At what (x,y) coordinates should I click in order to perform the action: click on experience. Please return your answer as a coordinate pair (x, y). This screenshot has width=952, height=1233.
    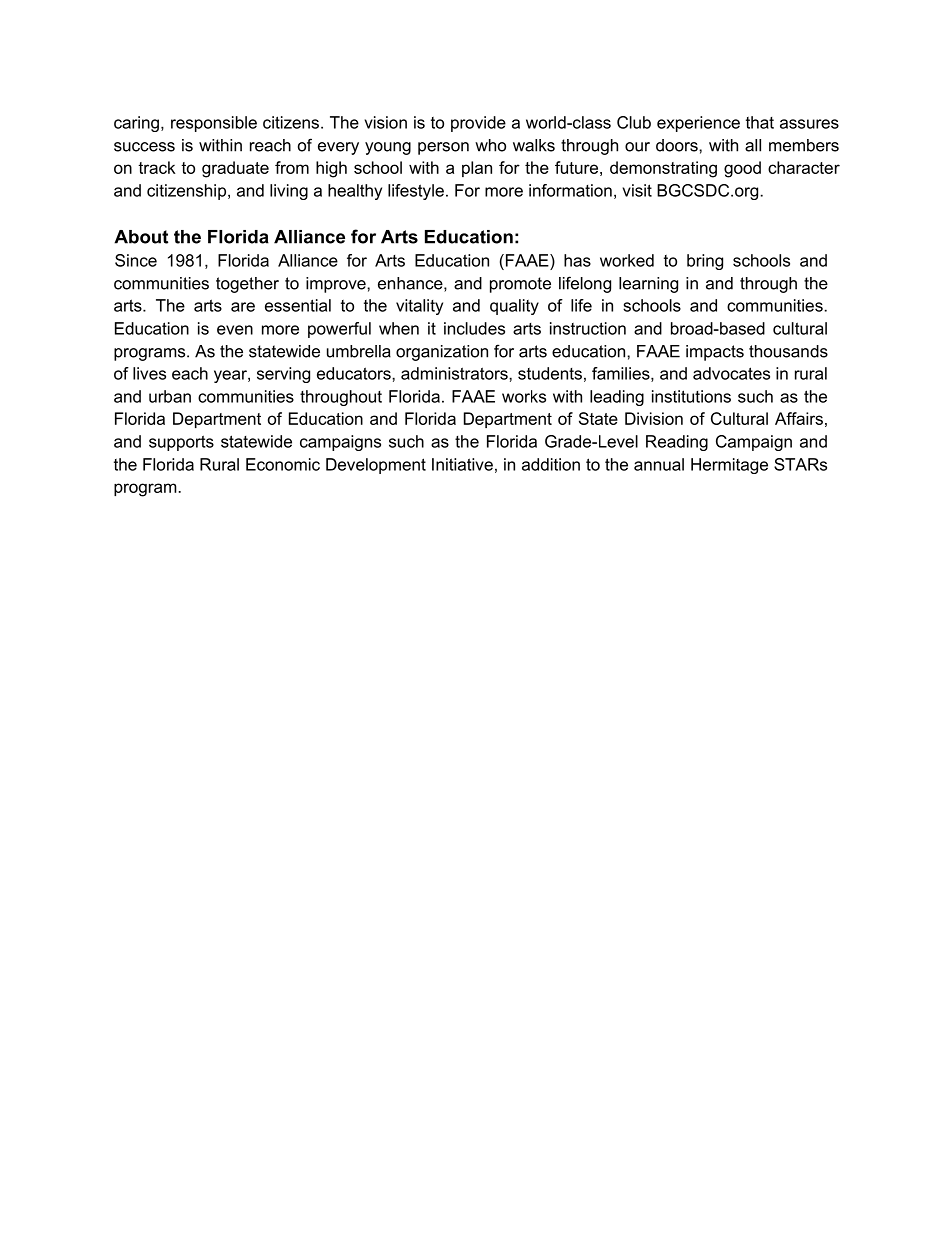
    Looking at the image, I should click on (698, 124).
